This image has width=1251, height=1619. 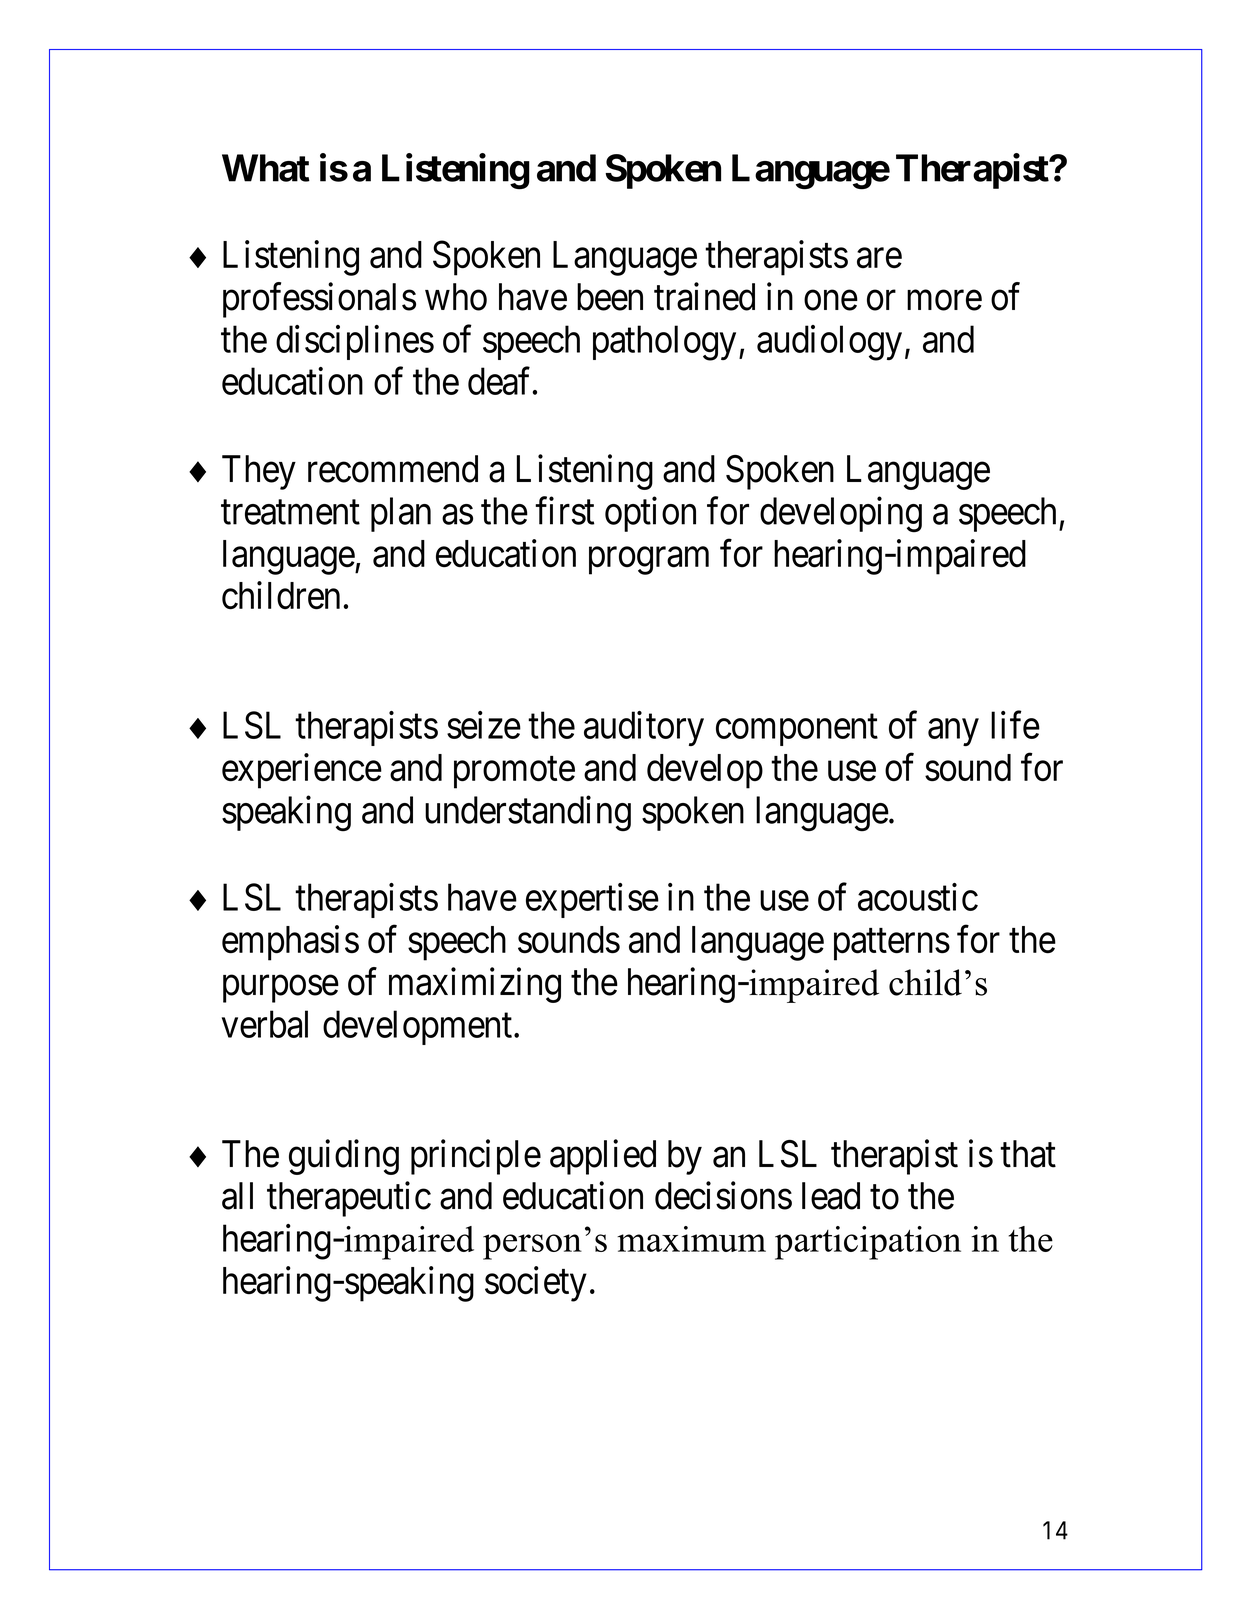 I want to click on auditory, so click(x=644, y=728).
